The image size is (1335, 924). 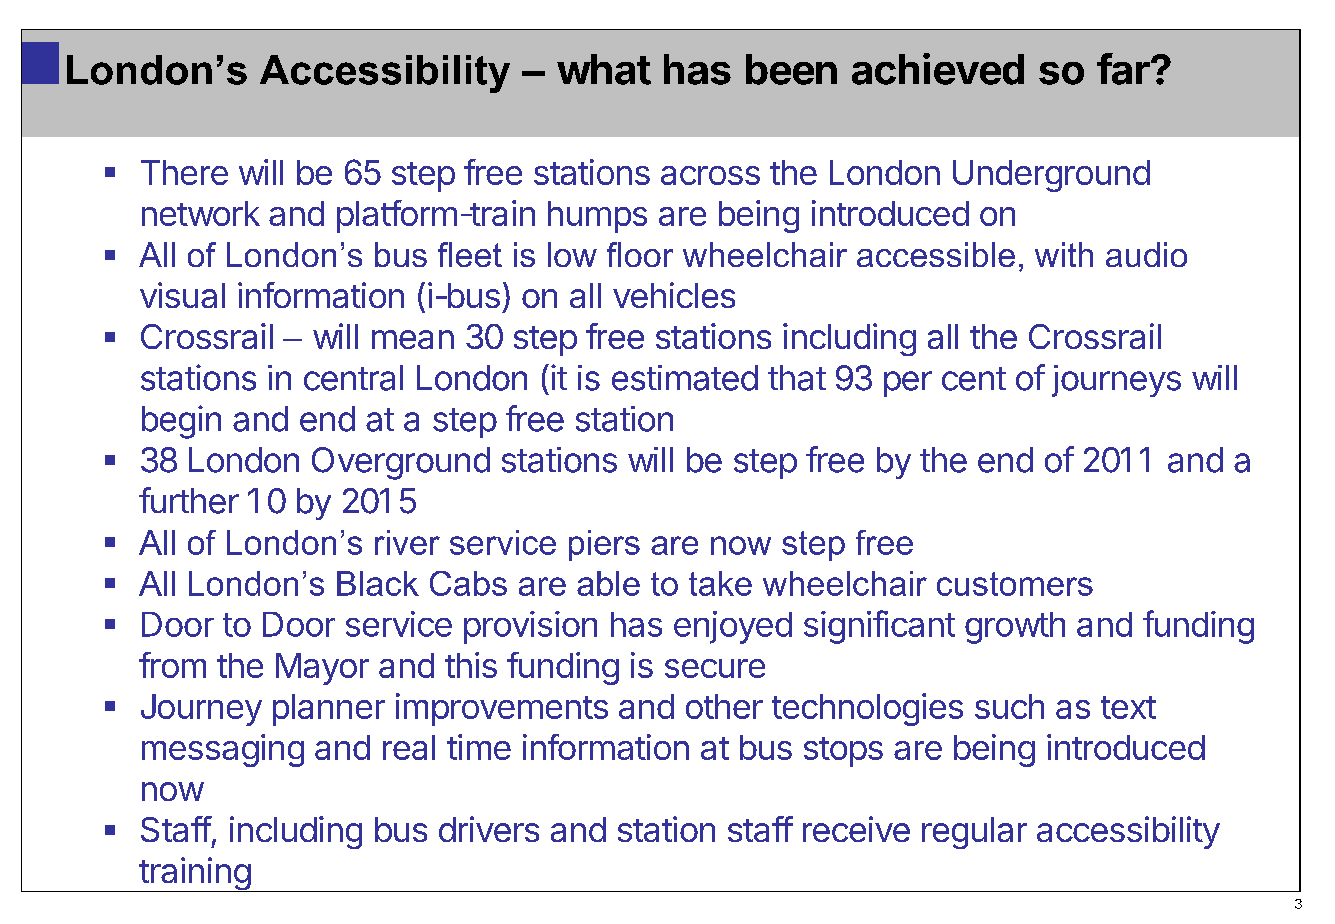 I want to click on There, so click(x=184, y=172).
